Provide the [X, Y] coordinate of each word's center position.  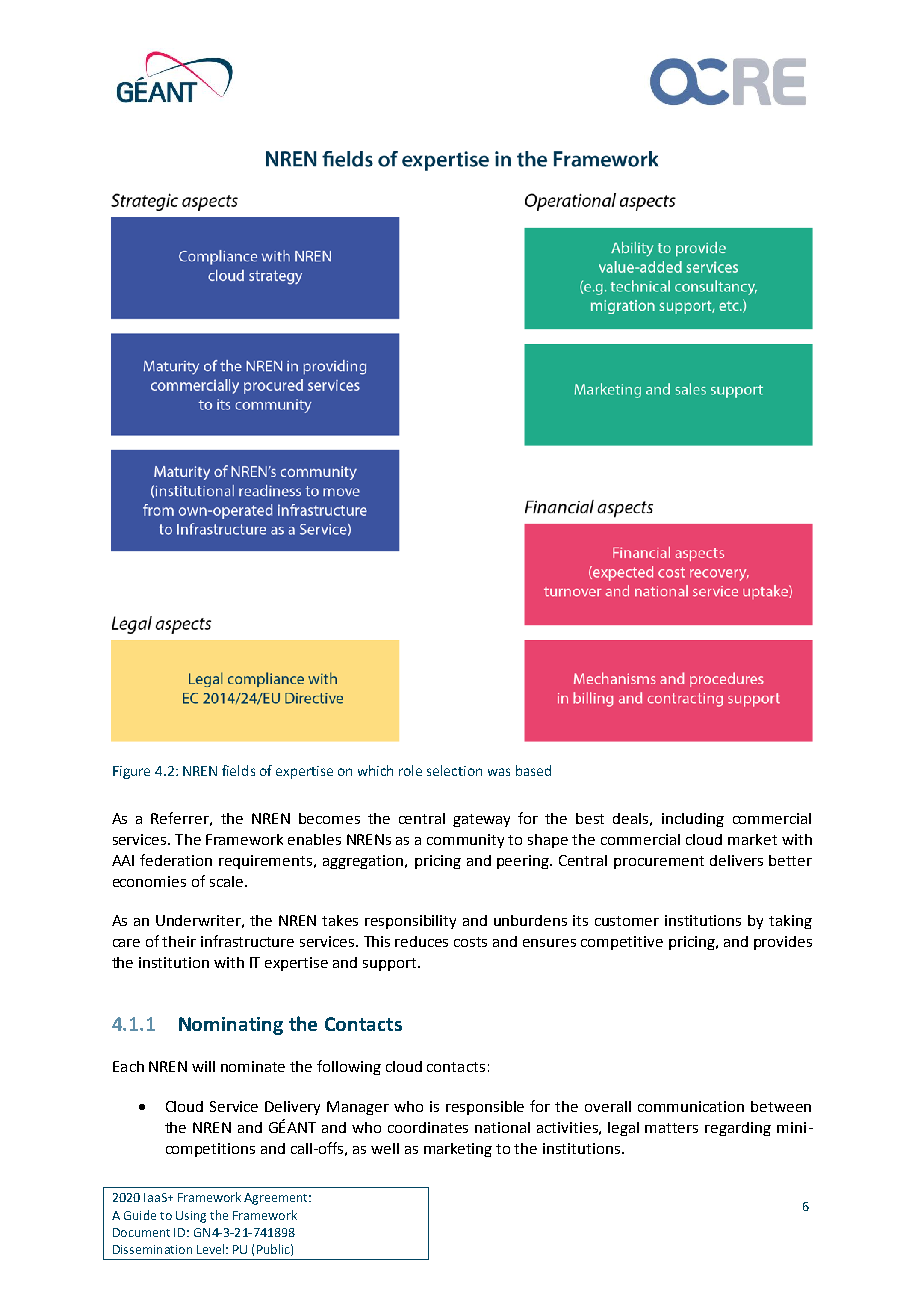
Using [191, 1217]
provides [783, 943]
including [693, 820]
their [179, 941]
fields [238, 770]
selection [454, 770]
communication [691, 1106]
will [203, 1066]
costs [470, 942]
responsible [485, 1108]
